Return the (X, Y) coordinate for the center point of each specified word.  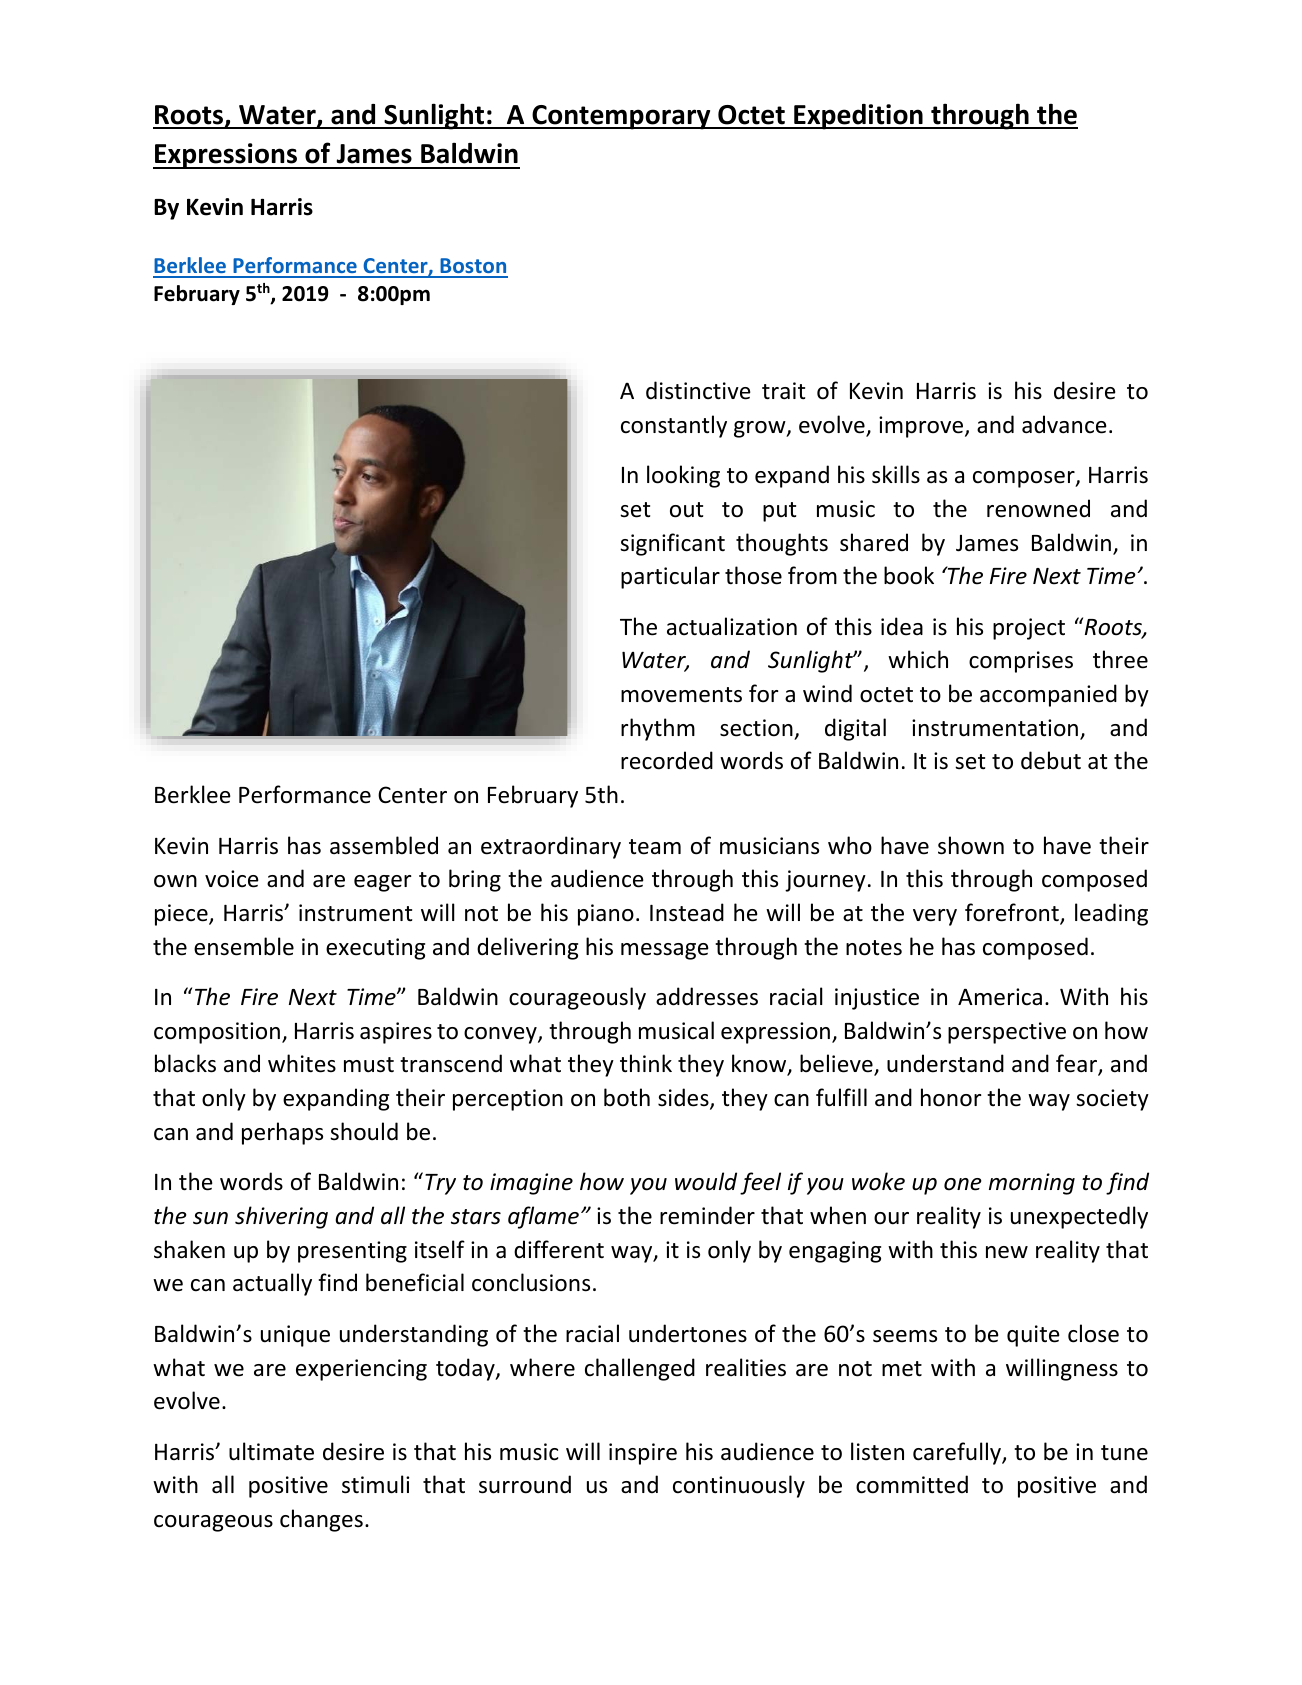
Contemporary (621, 117)
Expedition (858, 117)
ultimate (271, 1451)
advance (1064, 424)
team (655, 847)
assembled (384, 845)
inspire (643, 1454)
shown (971, 845)
